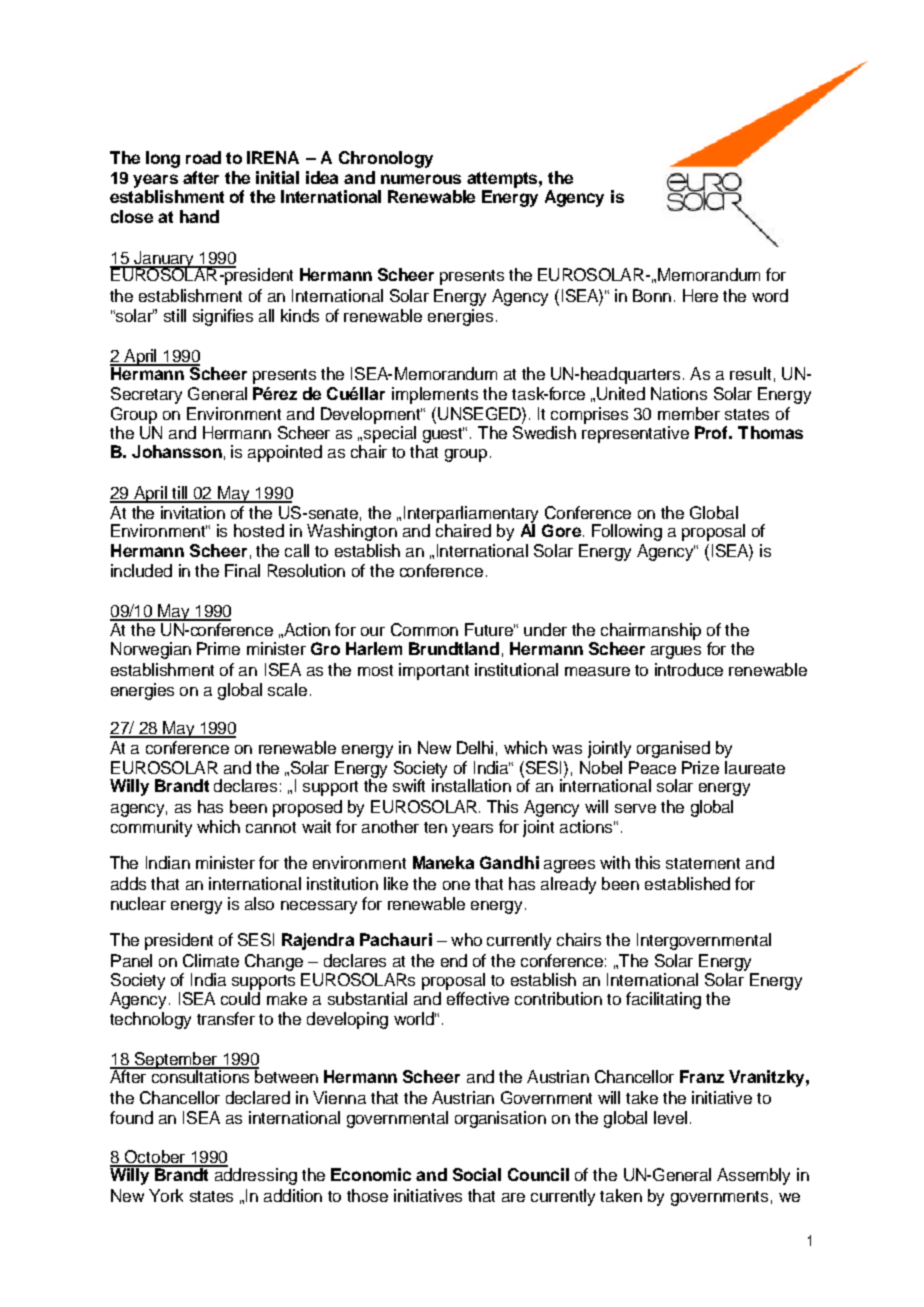 This image has width=924, height=1307. Describe the element at coordinates (421, 179) in the image. I see `numerous` at that location.
